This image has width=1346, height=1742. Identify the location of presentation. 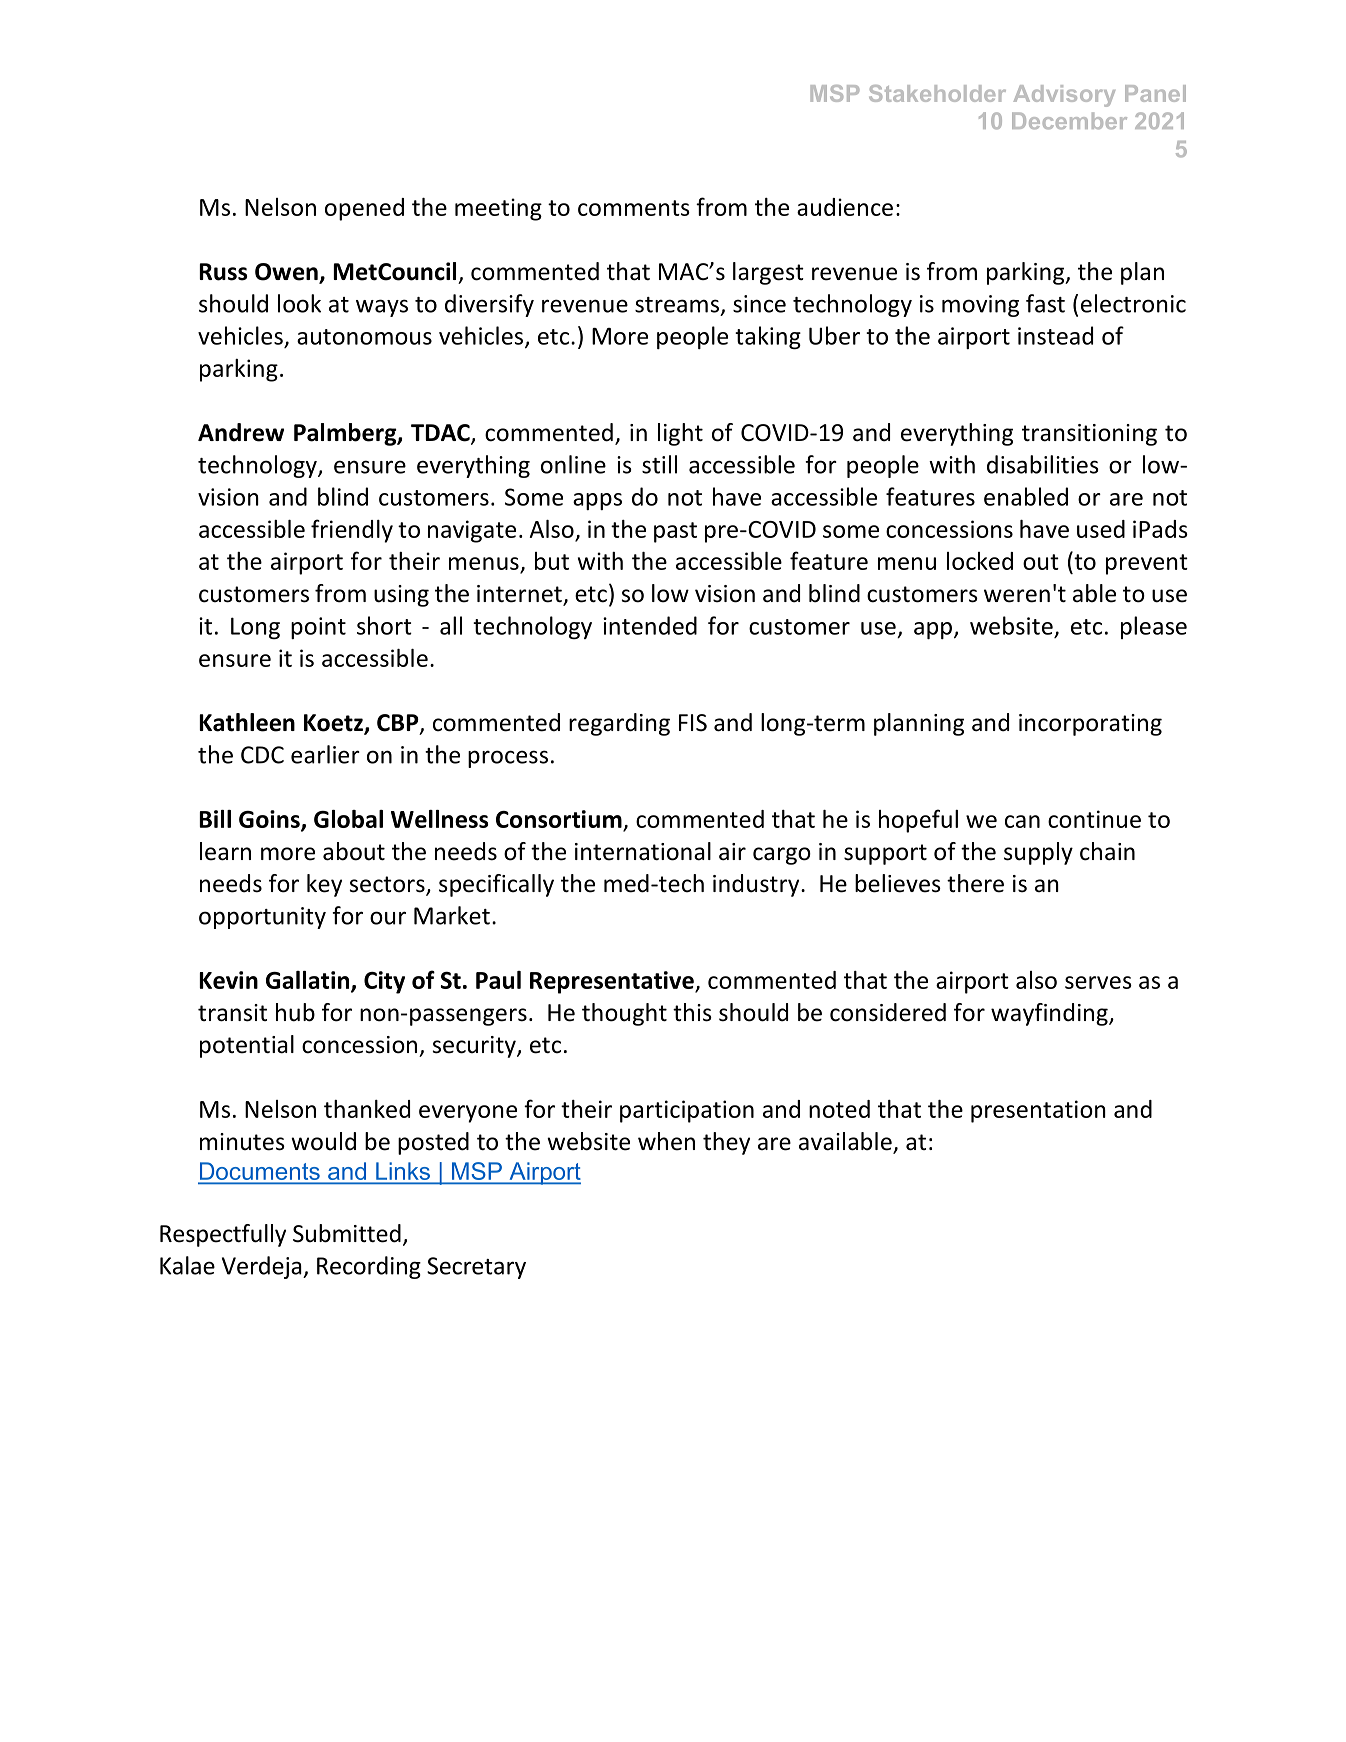
(1038, 1111).
